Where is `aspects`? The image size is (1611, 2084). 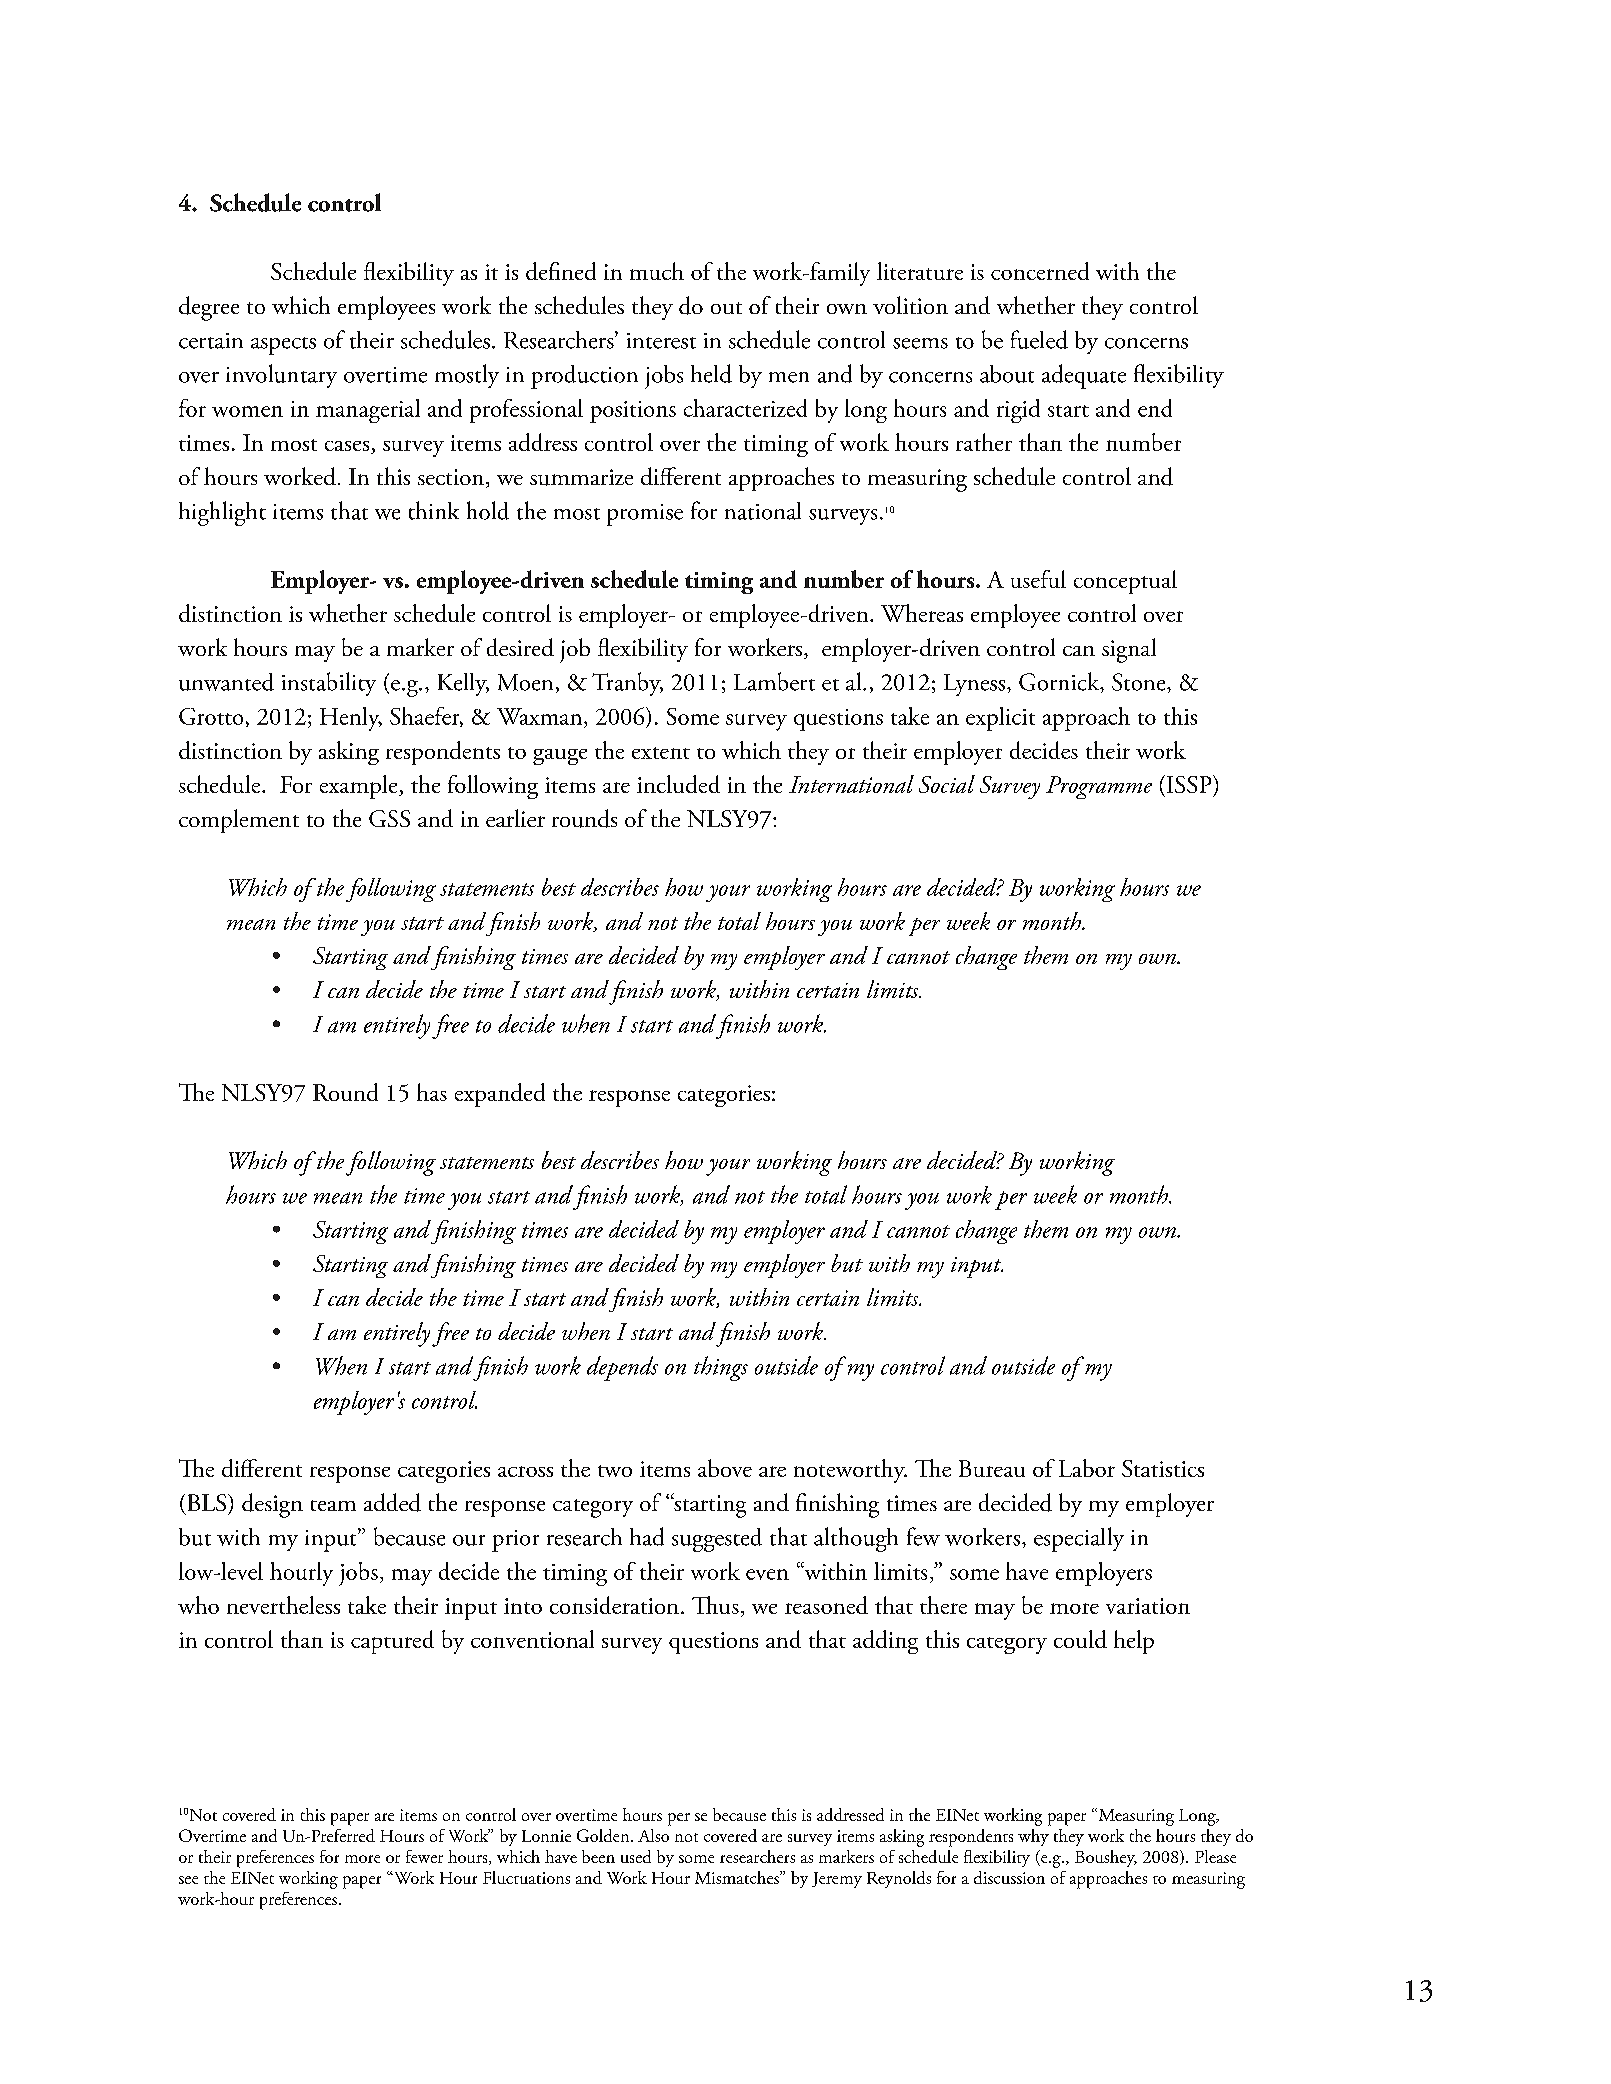 aspects is located at coordinates (283, 346).
